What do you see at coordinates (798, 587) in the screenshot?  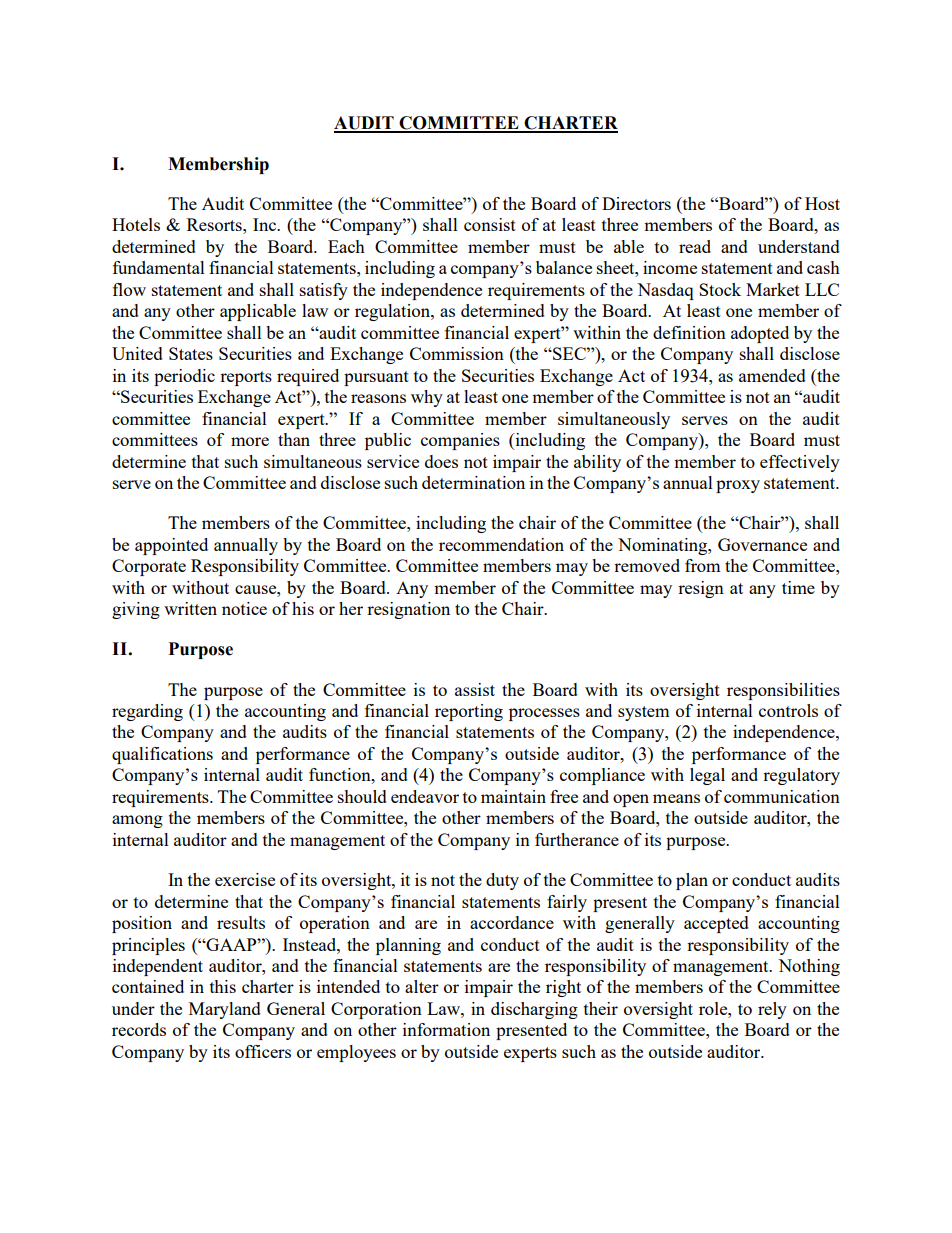 I see `time` at bounding box center [798, 587].
